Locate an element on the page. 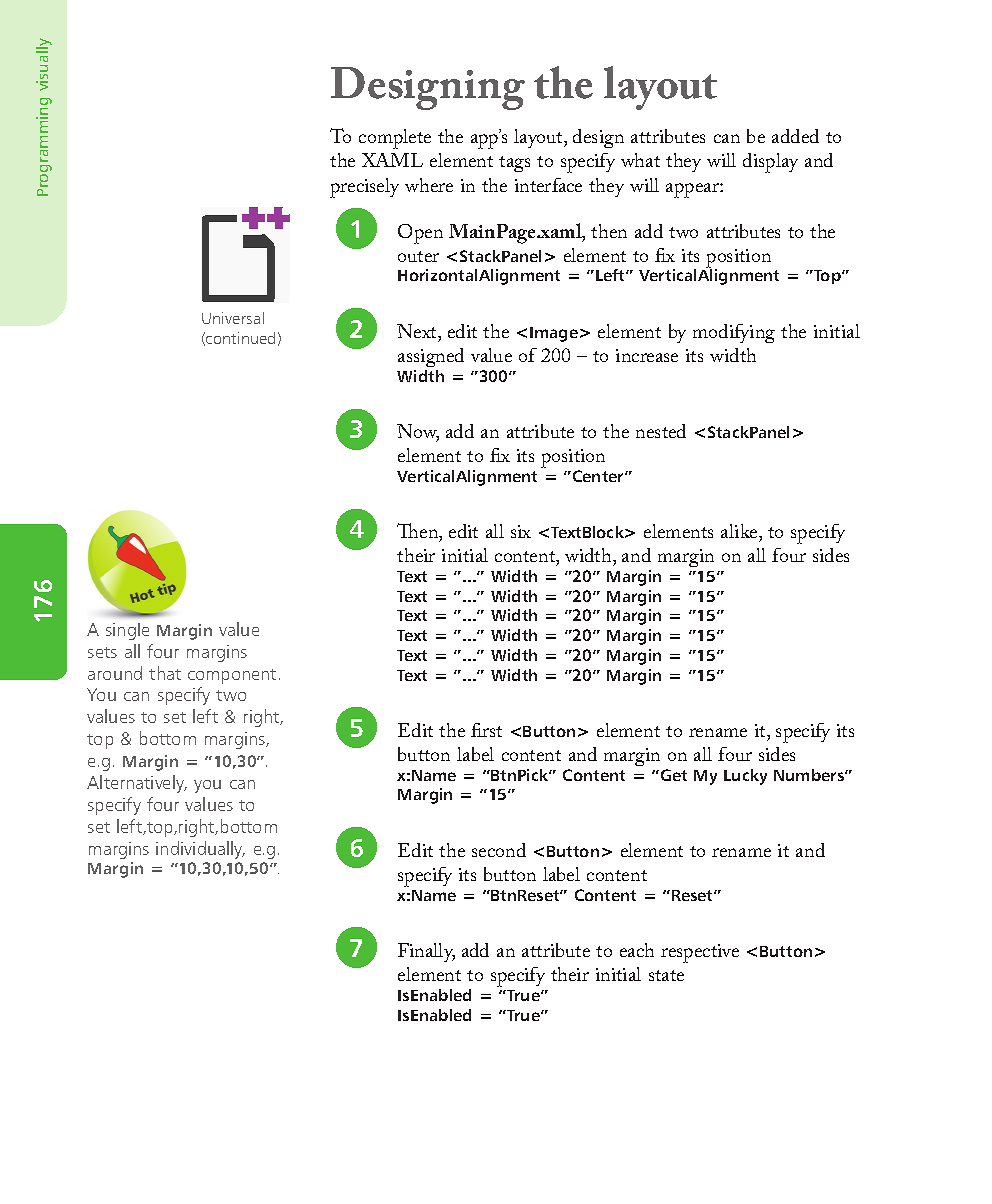  appear is located at coordinates (693, 190).
